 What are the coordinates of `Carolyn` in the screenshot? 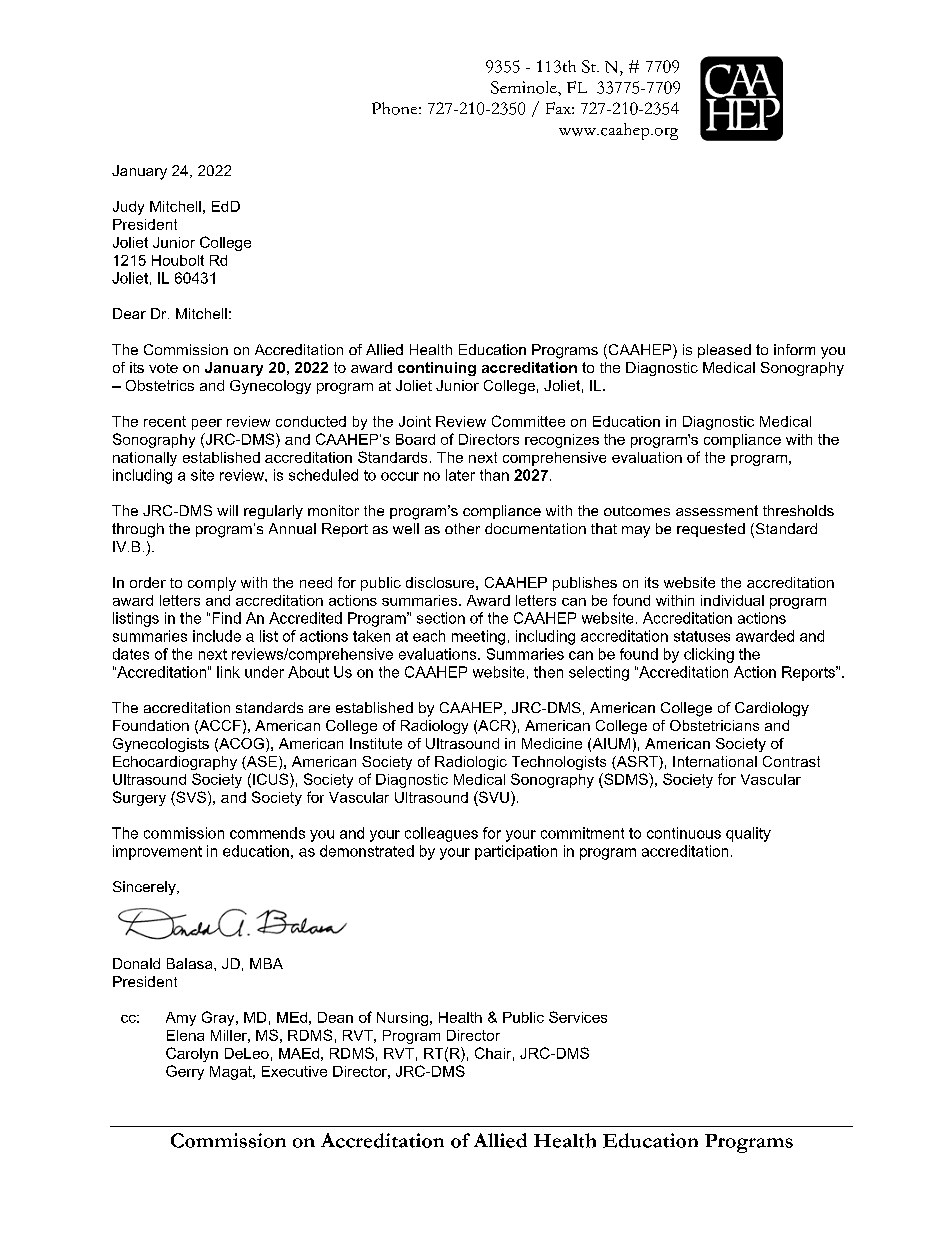 It's located at (192, 1054).
